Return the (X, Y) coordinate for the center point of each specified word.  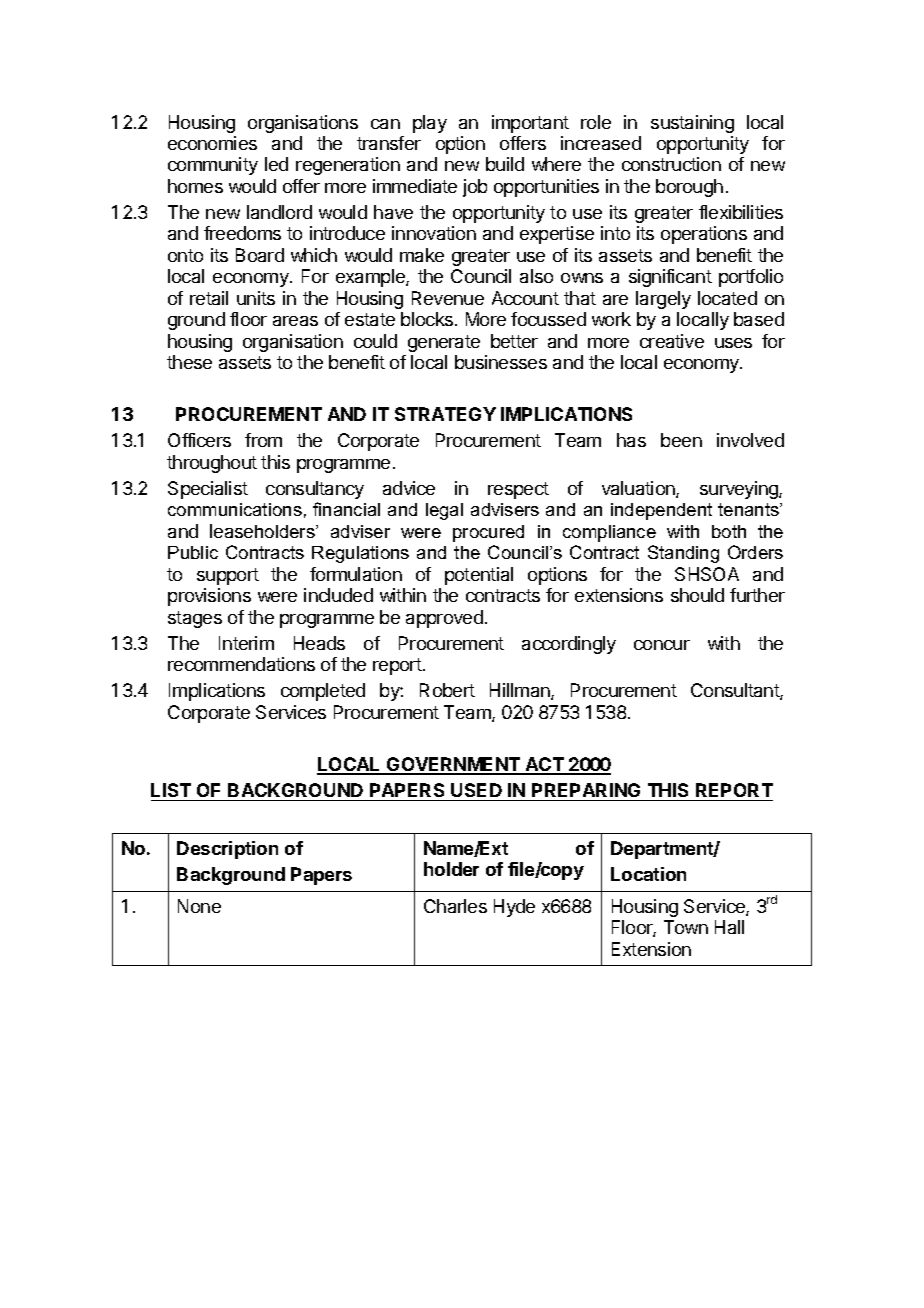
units (256, 298)
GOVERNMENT (453, 765)
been (681, 440)
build (505, 164)
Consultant (736, 691)
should (697, 595)
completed (323, 692)
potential (479, 576)
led (276, 164)
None (199, 906)
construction (671, 164)
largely (663, 300)
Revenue (448, 298)
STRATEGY (445, 414)
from (263, 440)
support (228, 576)
